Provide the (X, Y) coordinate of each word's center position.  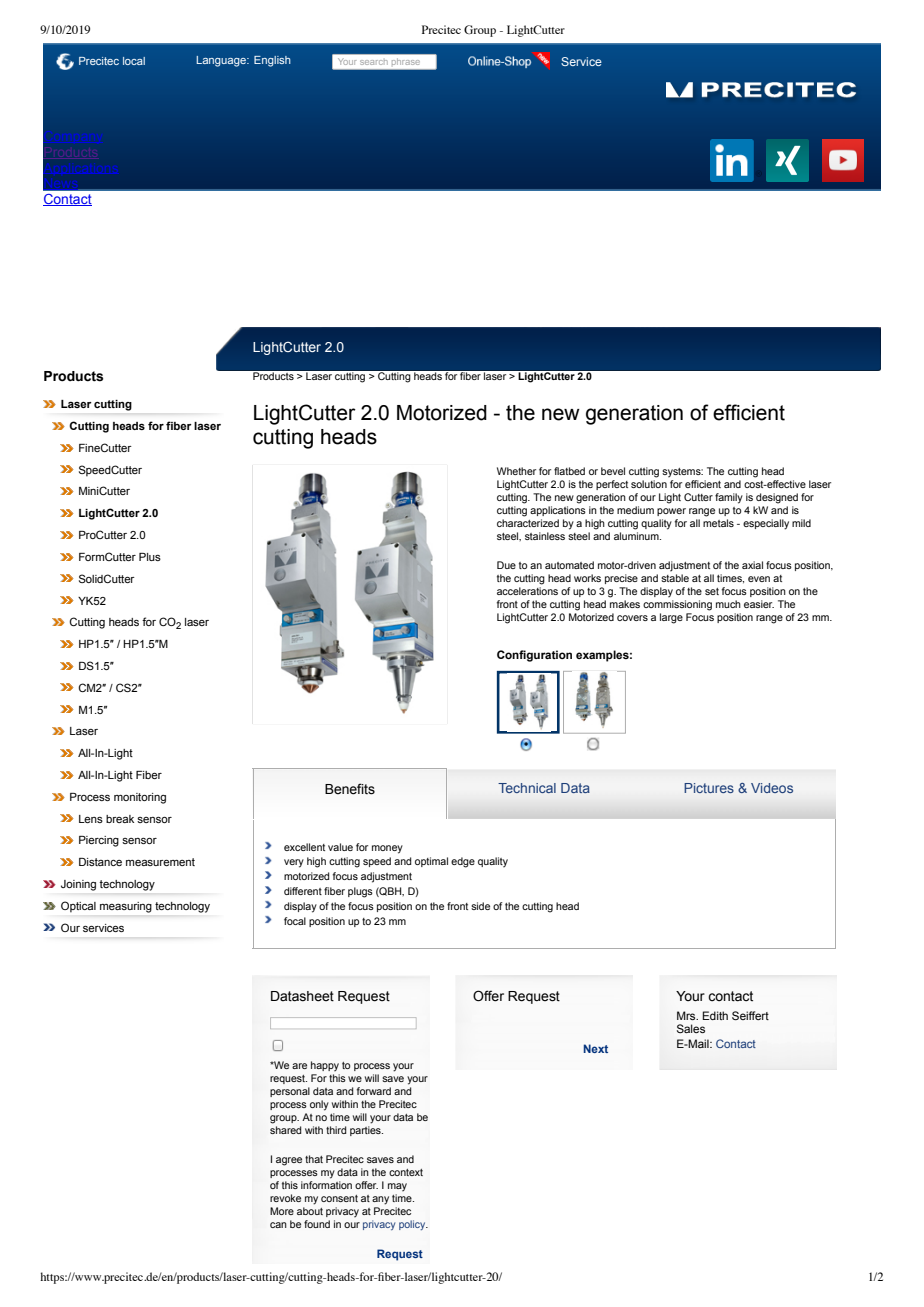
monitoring (140, 798)
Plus (150, 557)
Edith (715, 1015)
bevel (613, 471)
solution (649, 484)
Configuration (534, 656)
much (728, 604)
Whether (516, 471)
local (134, 61)
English (272, 61)
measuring (126, 907)
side (480, 906)
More (282, 1211)
